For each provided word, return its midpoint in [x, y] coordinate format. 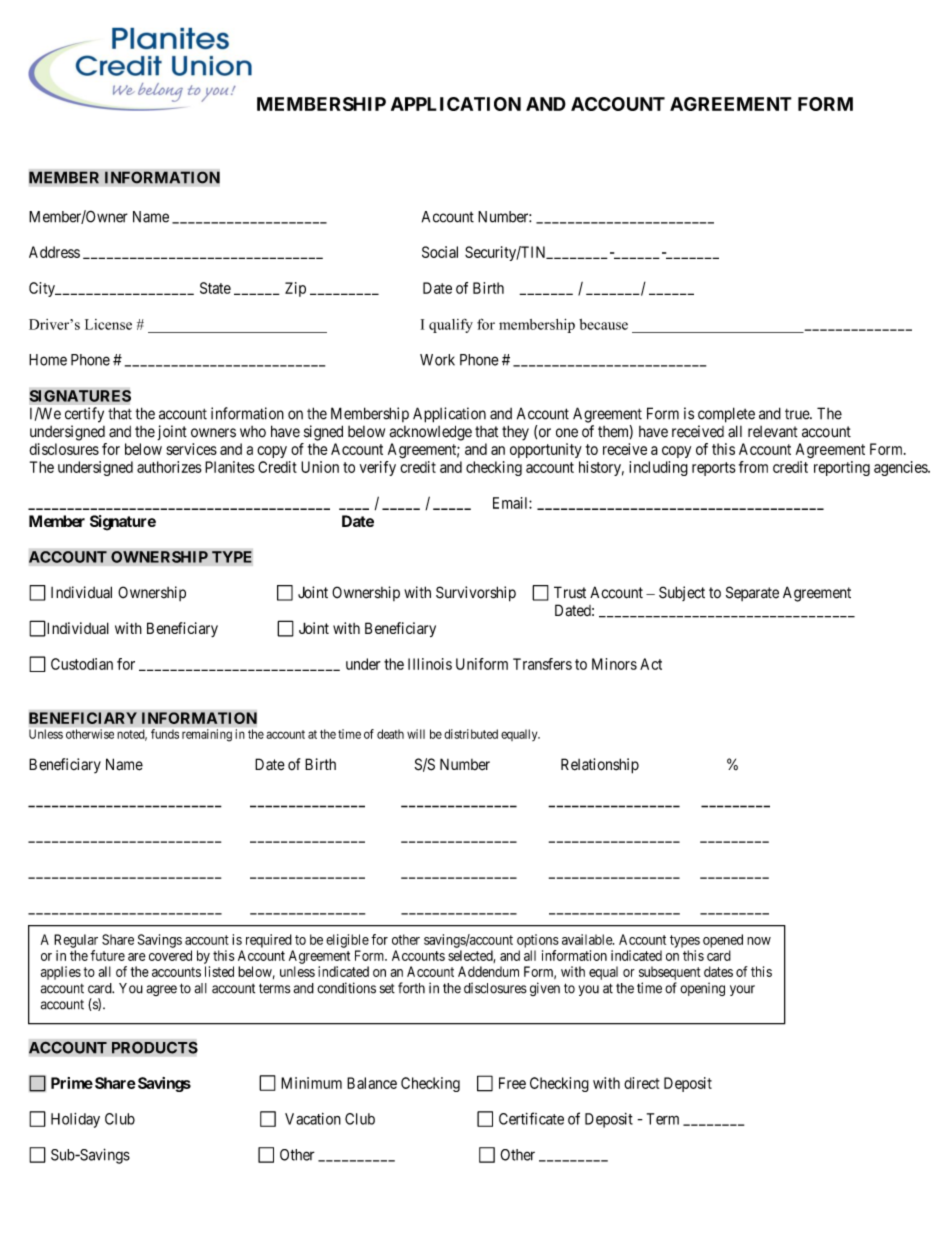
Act [651, 664]
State [215, 288]
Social [440, 252]
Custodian [82, 664]
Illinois [430, 664]
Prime [72, 1083]
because [603, 324]
